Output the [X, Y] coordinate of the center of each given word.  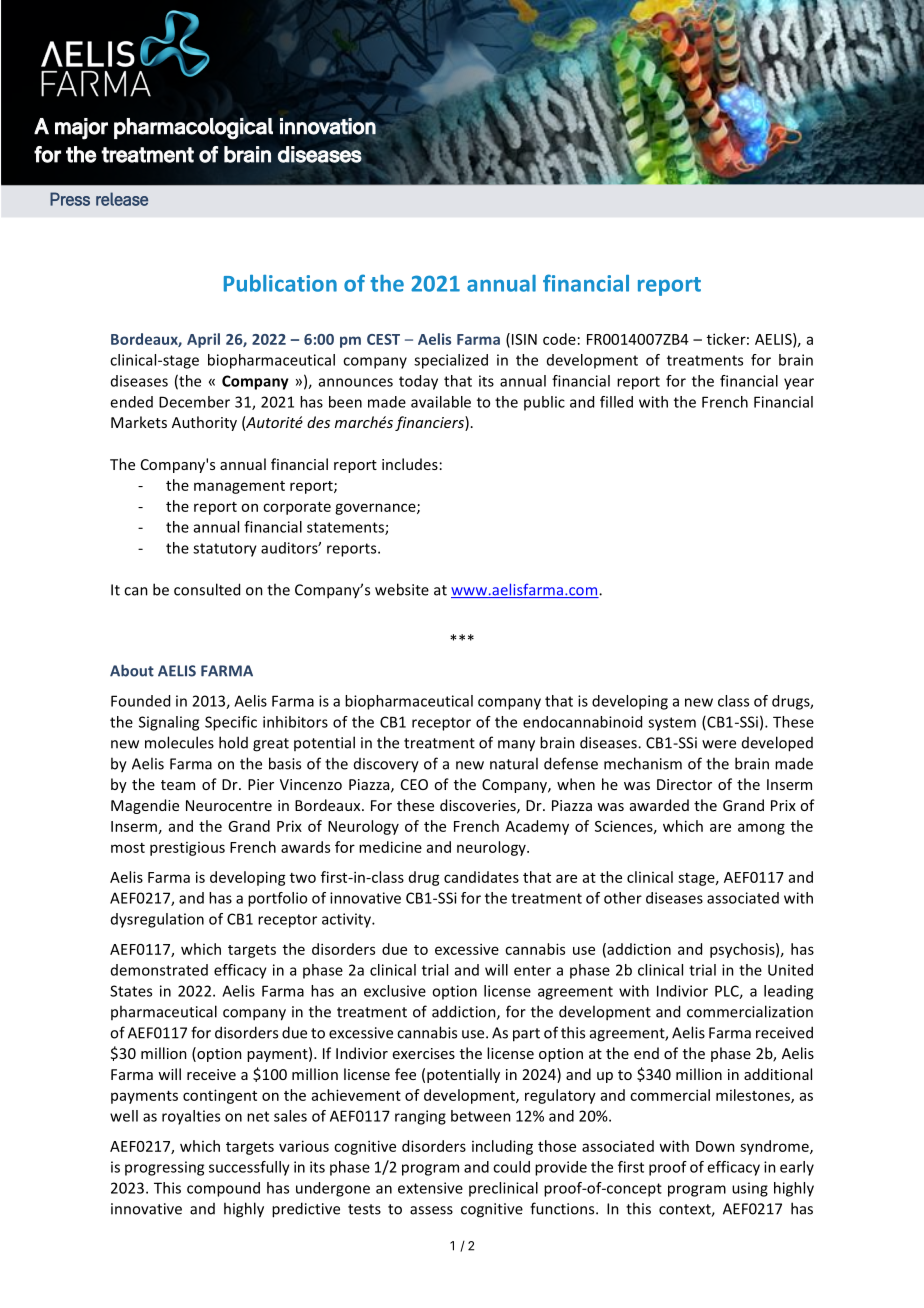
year [799, 384]
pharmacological [193, 129]
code [559, 339]
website [402, 589]
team [178, 785]
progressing [164, 1168]
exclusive [395, 991]
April [203, 340]
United [790, 970]
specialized [451, 361]
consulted [207, 589]
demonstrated [159, 970]
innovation [328, 126]
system [672, 724]
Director [684, 784]
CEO [414, 784]
